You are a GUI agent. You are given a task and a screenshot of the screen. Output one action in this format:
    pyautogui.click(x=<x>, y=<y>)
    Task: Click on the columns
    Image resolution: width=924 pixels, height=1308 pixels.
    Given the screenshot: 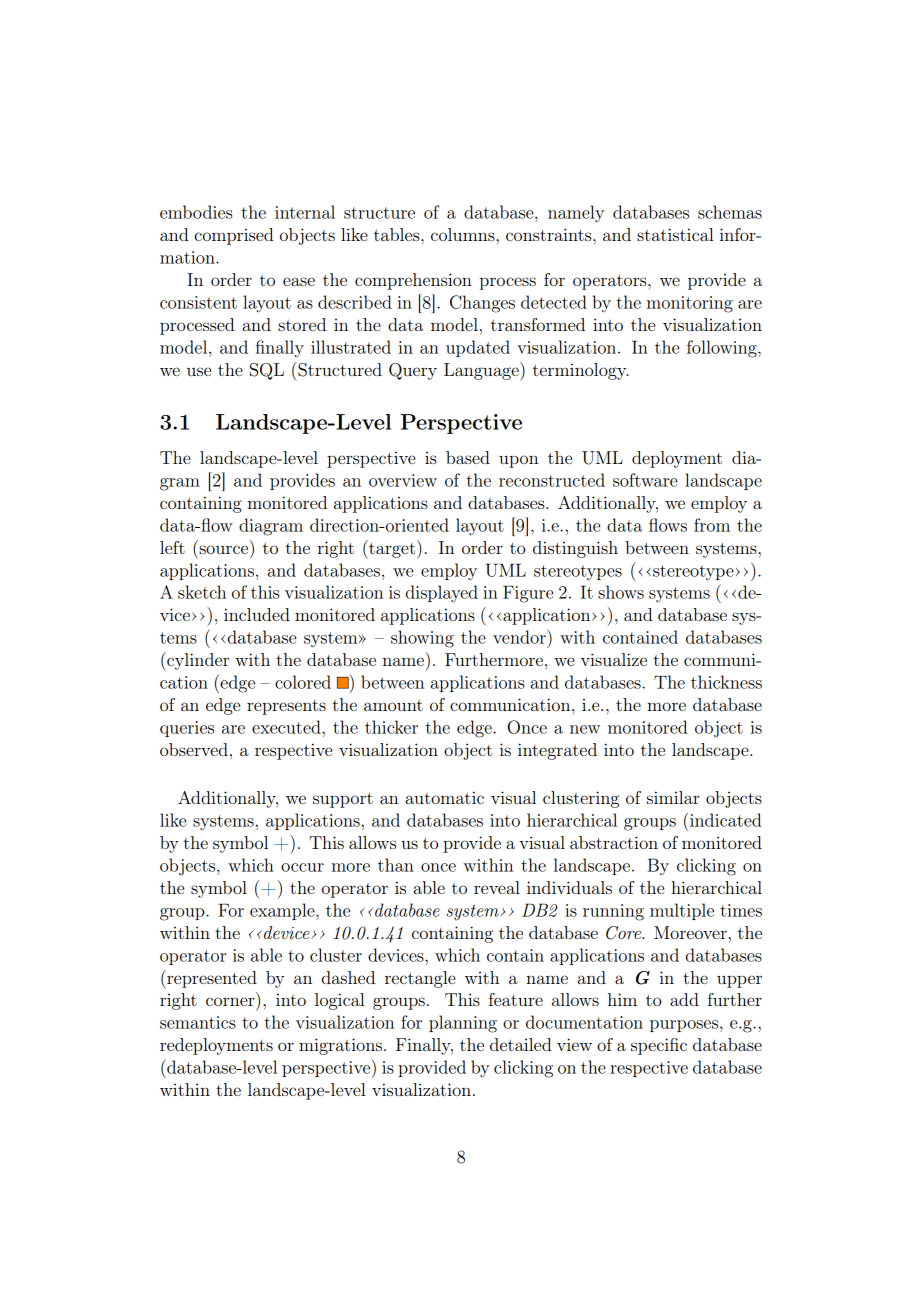 What is the action you would take?
    pyautogui.click(x=464, y=234)
